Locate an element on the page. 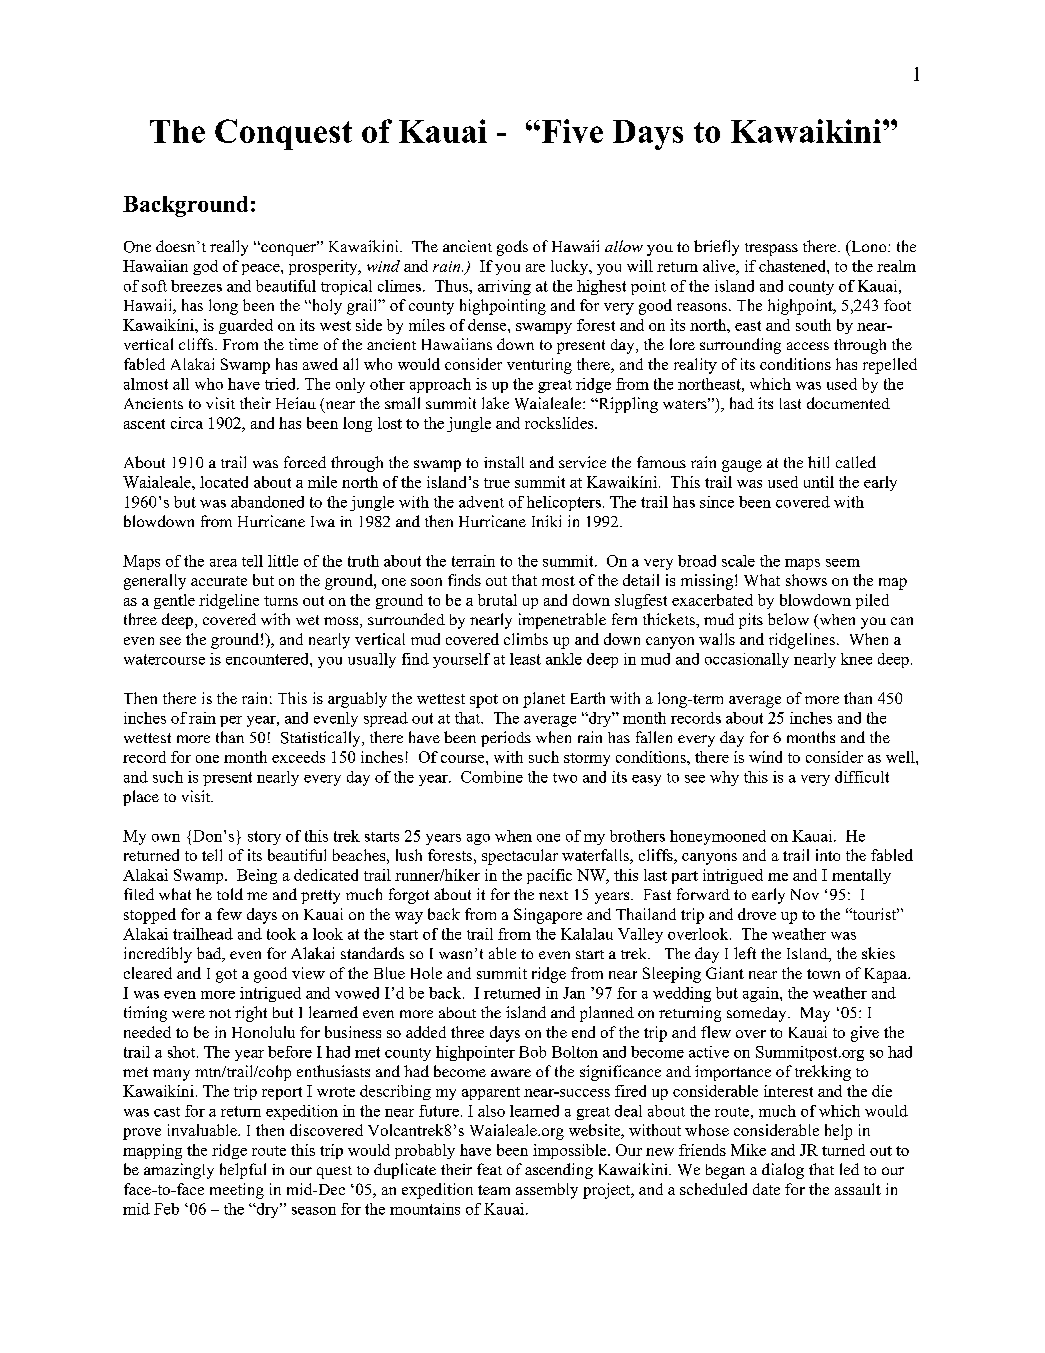 Image resolution: width=1045 pixels, height=1353 pixels. really is located at coordinates (229, 248).
